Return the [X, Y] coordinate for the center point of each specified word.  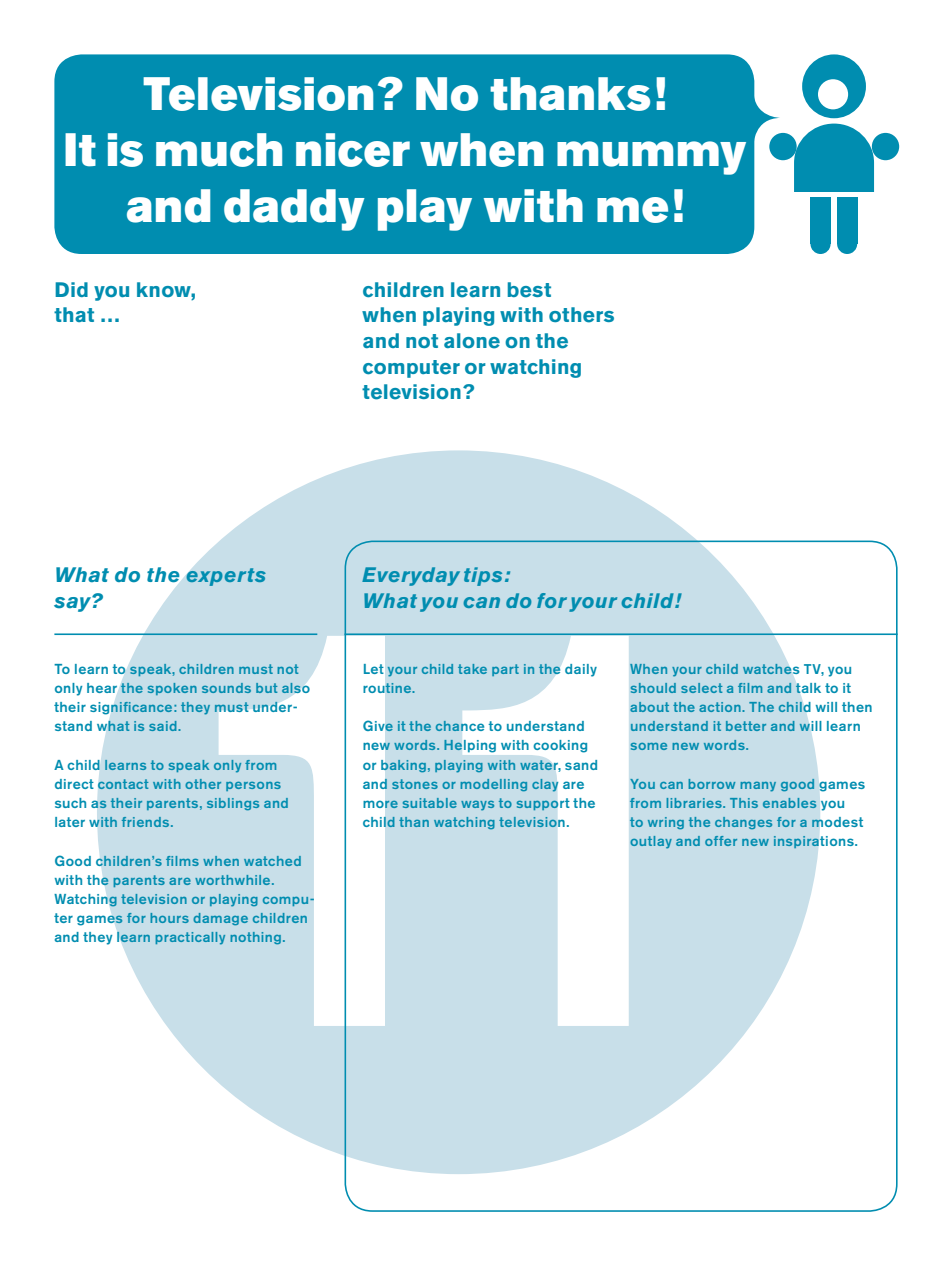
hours [169, 918]
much [219, 150]
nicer [353, 150]
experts [226, 577]
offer [721, 841]
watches [771, 669]
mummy [651, 158]
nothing [255, 938]
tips [483, 576]
